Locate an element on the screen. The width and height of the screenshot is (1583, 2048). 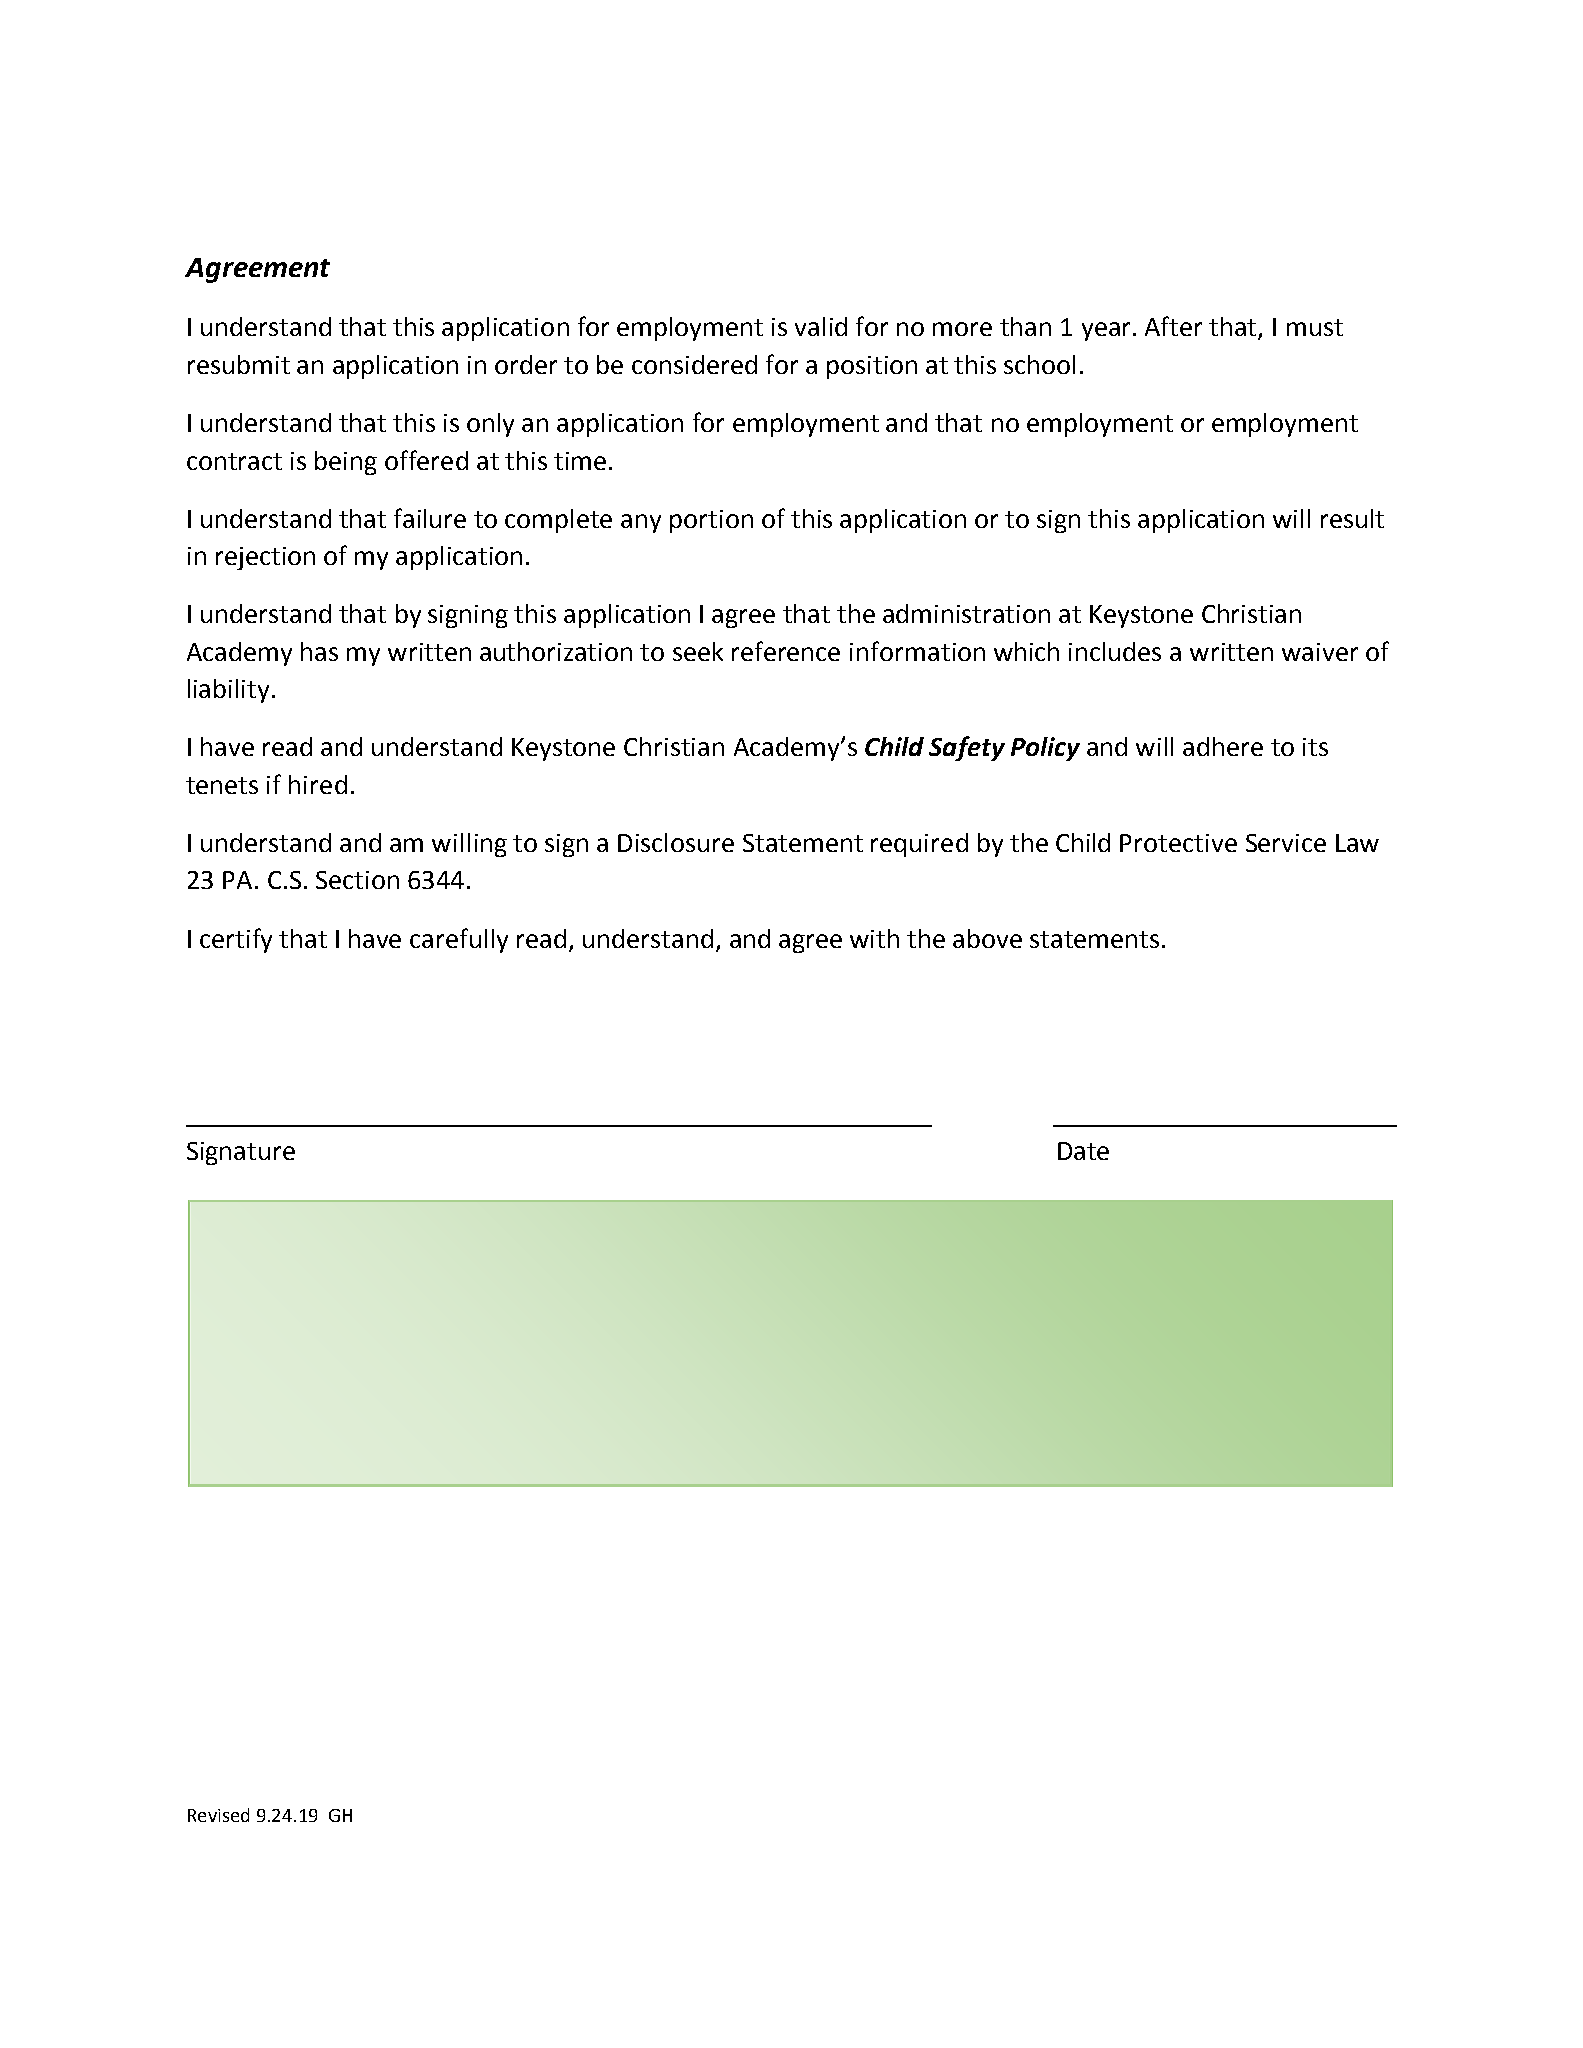
above is located at coordinates (987, 938).
